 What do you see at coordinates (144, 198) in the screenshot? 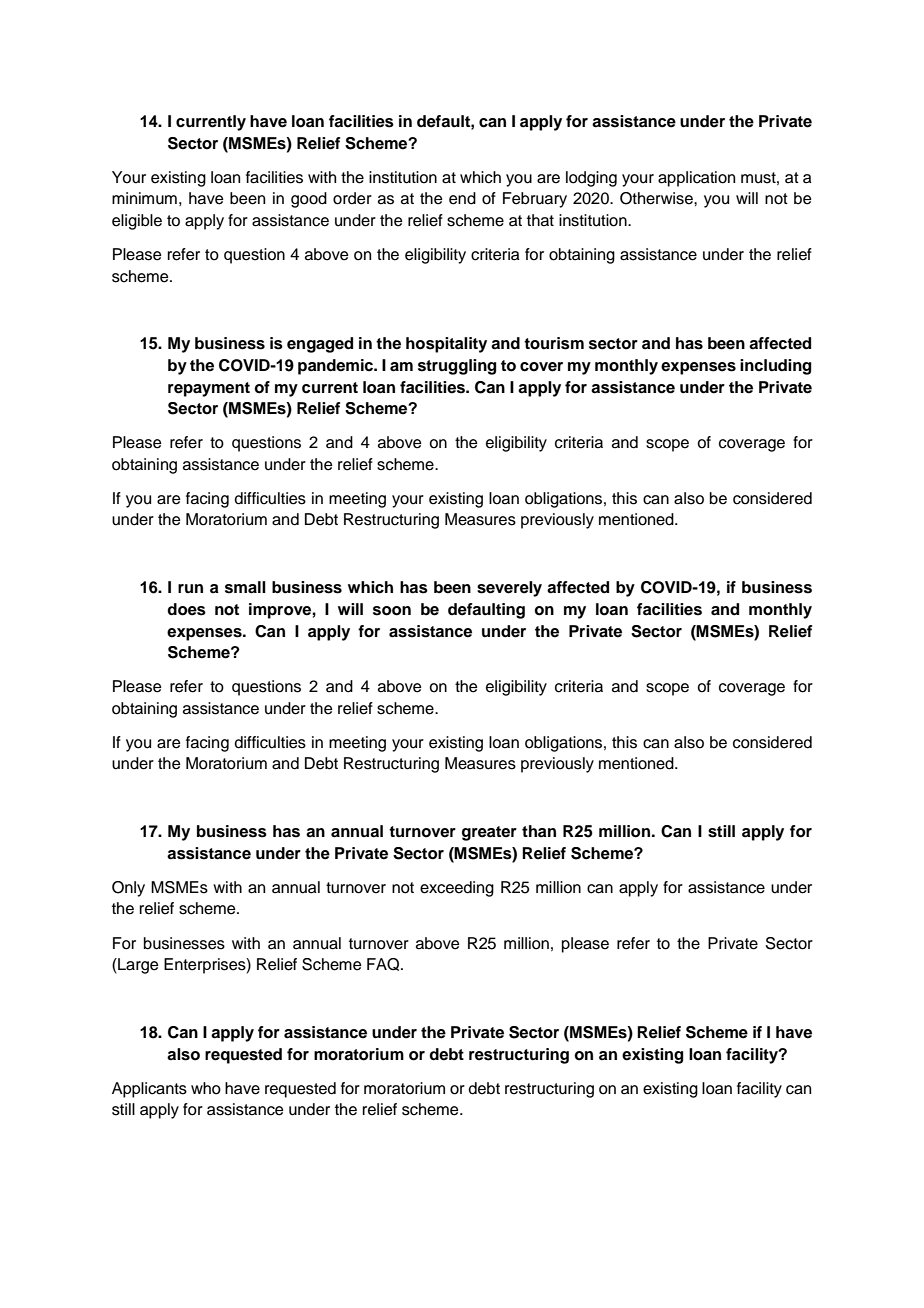
I see `minimum` at bounding box center [144, 198].
